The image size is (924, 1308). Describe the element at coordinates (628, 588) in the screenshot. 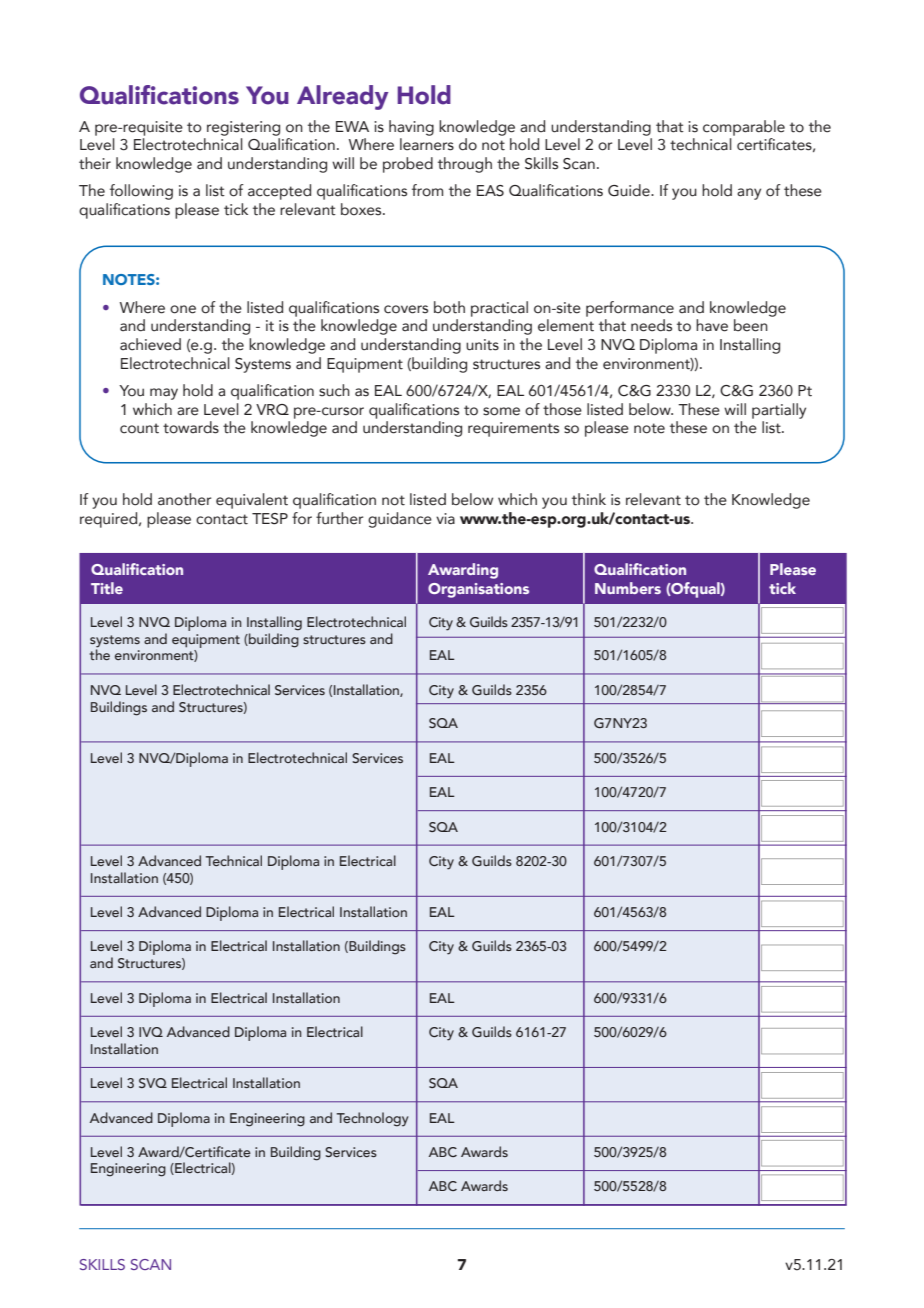

I see `Numbers` at that location.
